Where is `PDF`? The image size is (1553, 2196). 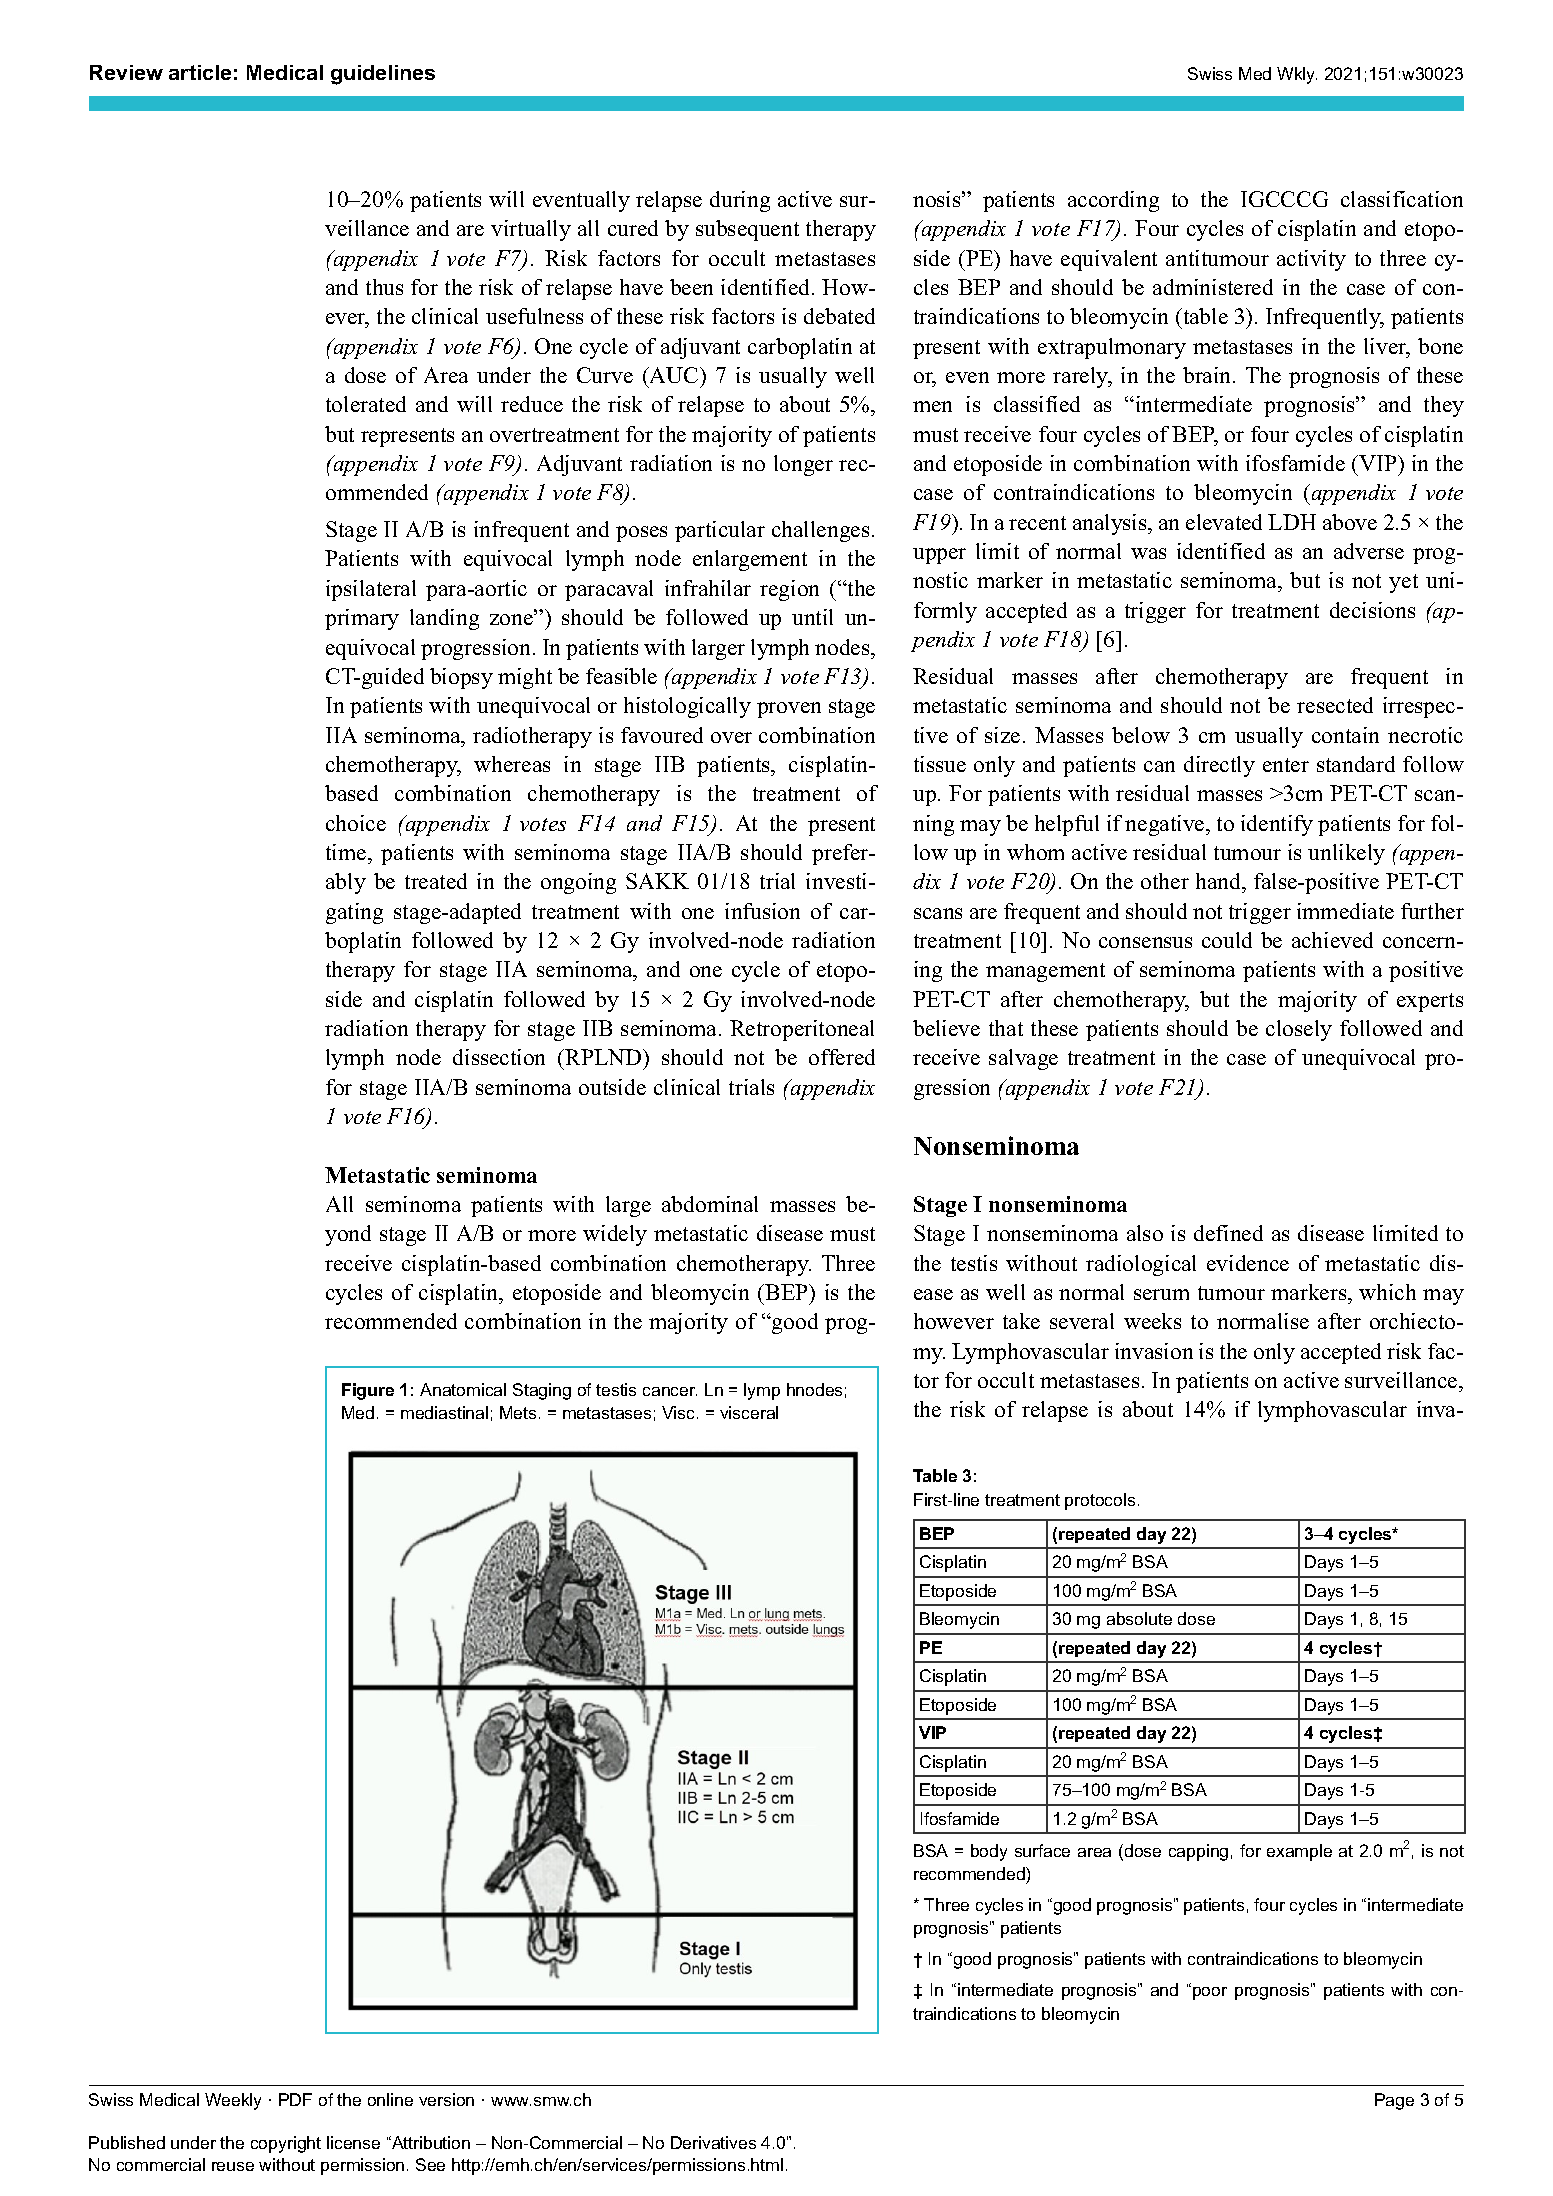
PDF is located at coordinates (295, 2099).
